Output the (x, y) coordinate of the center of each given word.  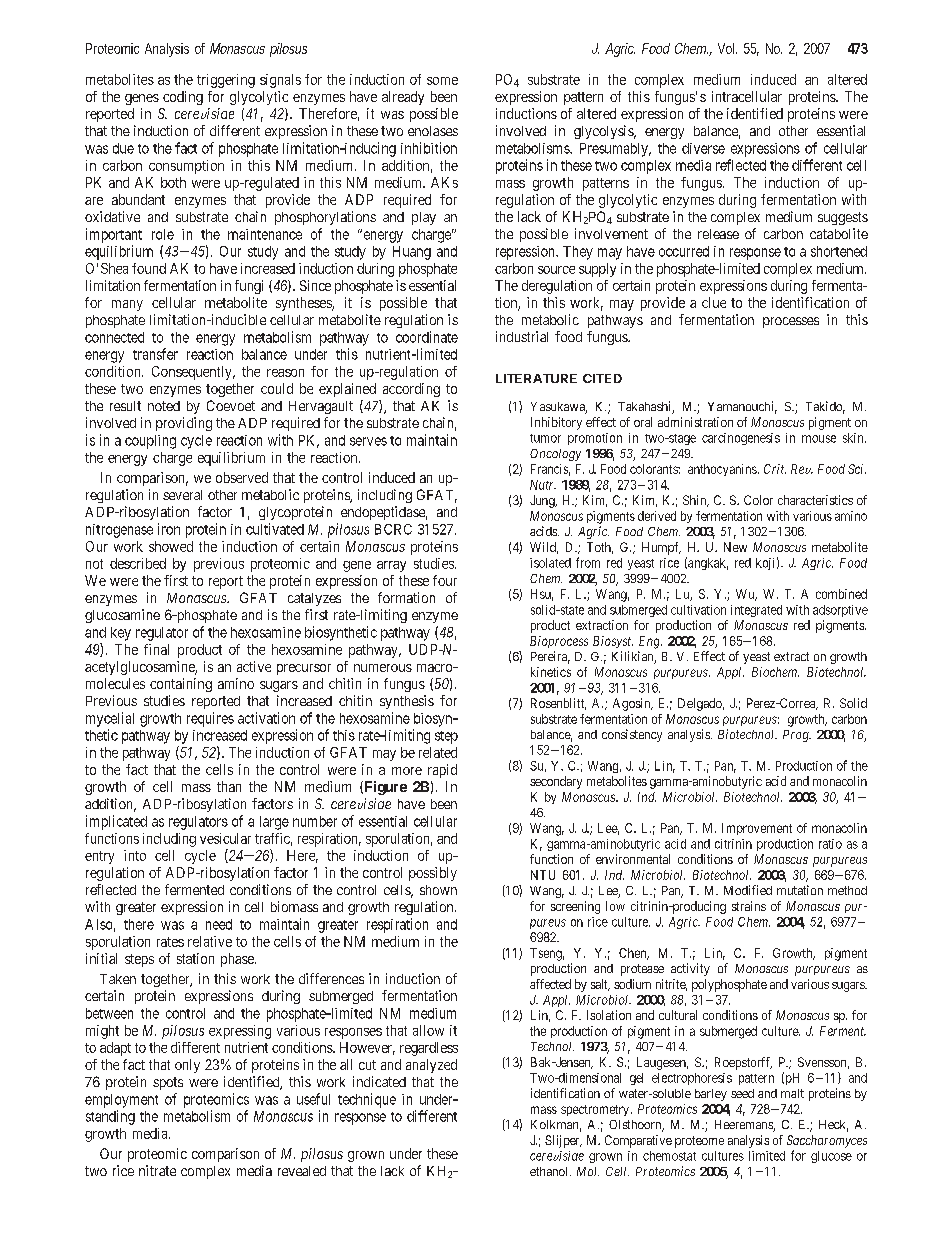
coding (183, 98)
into (135, 855)
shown (438, 890)
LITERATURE (536, 378)
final (156, 649)
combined (841, 594)
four (445, 580)
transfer (155, 354)
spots (168, 1083)
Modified (748, 890)
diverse (703, 148)
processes (791, 322)
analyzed (431, 1066)
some (442, 81)
